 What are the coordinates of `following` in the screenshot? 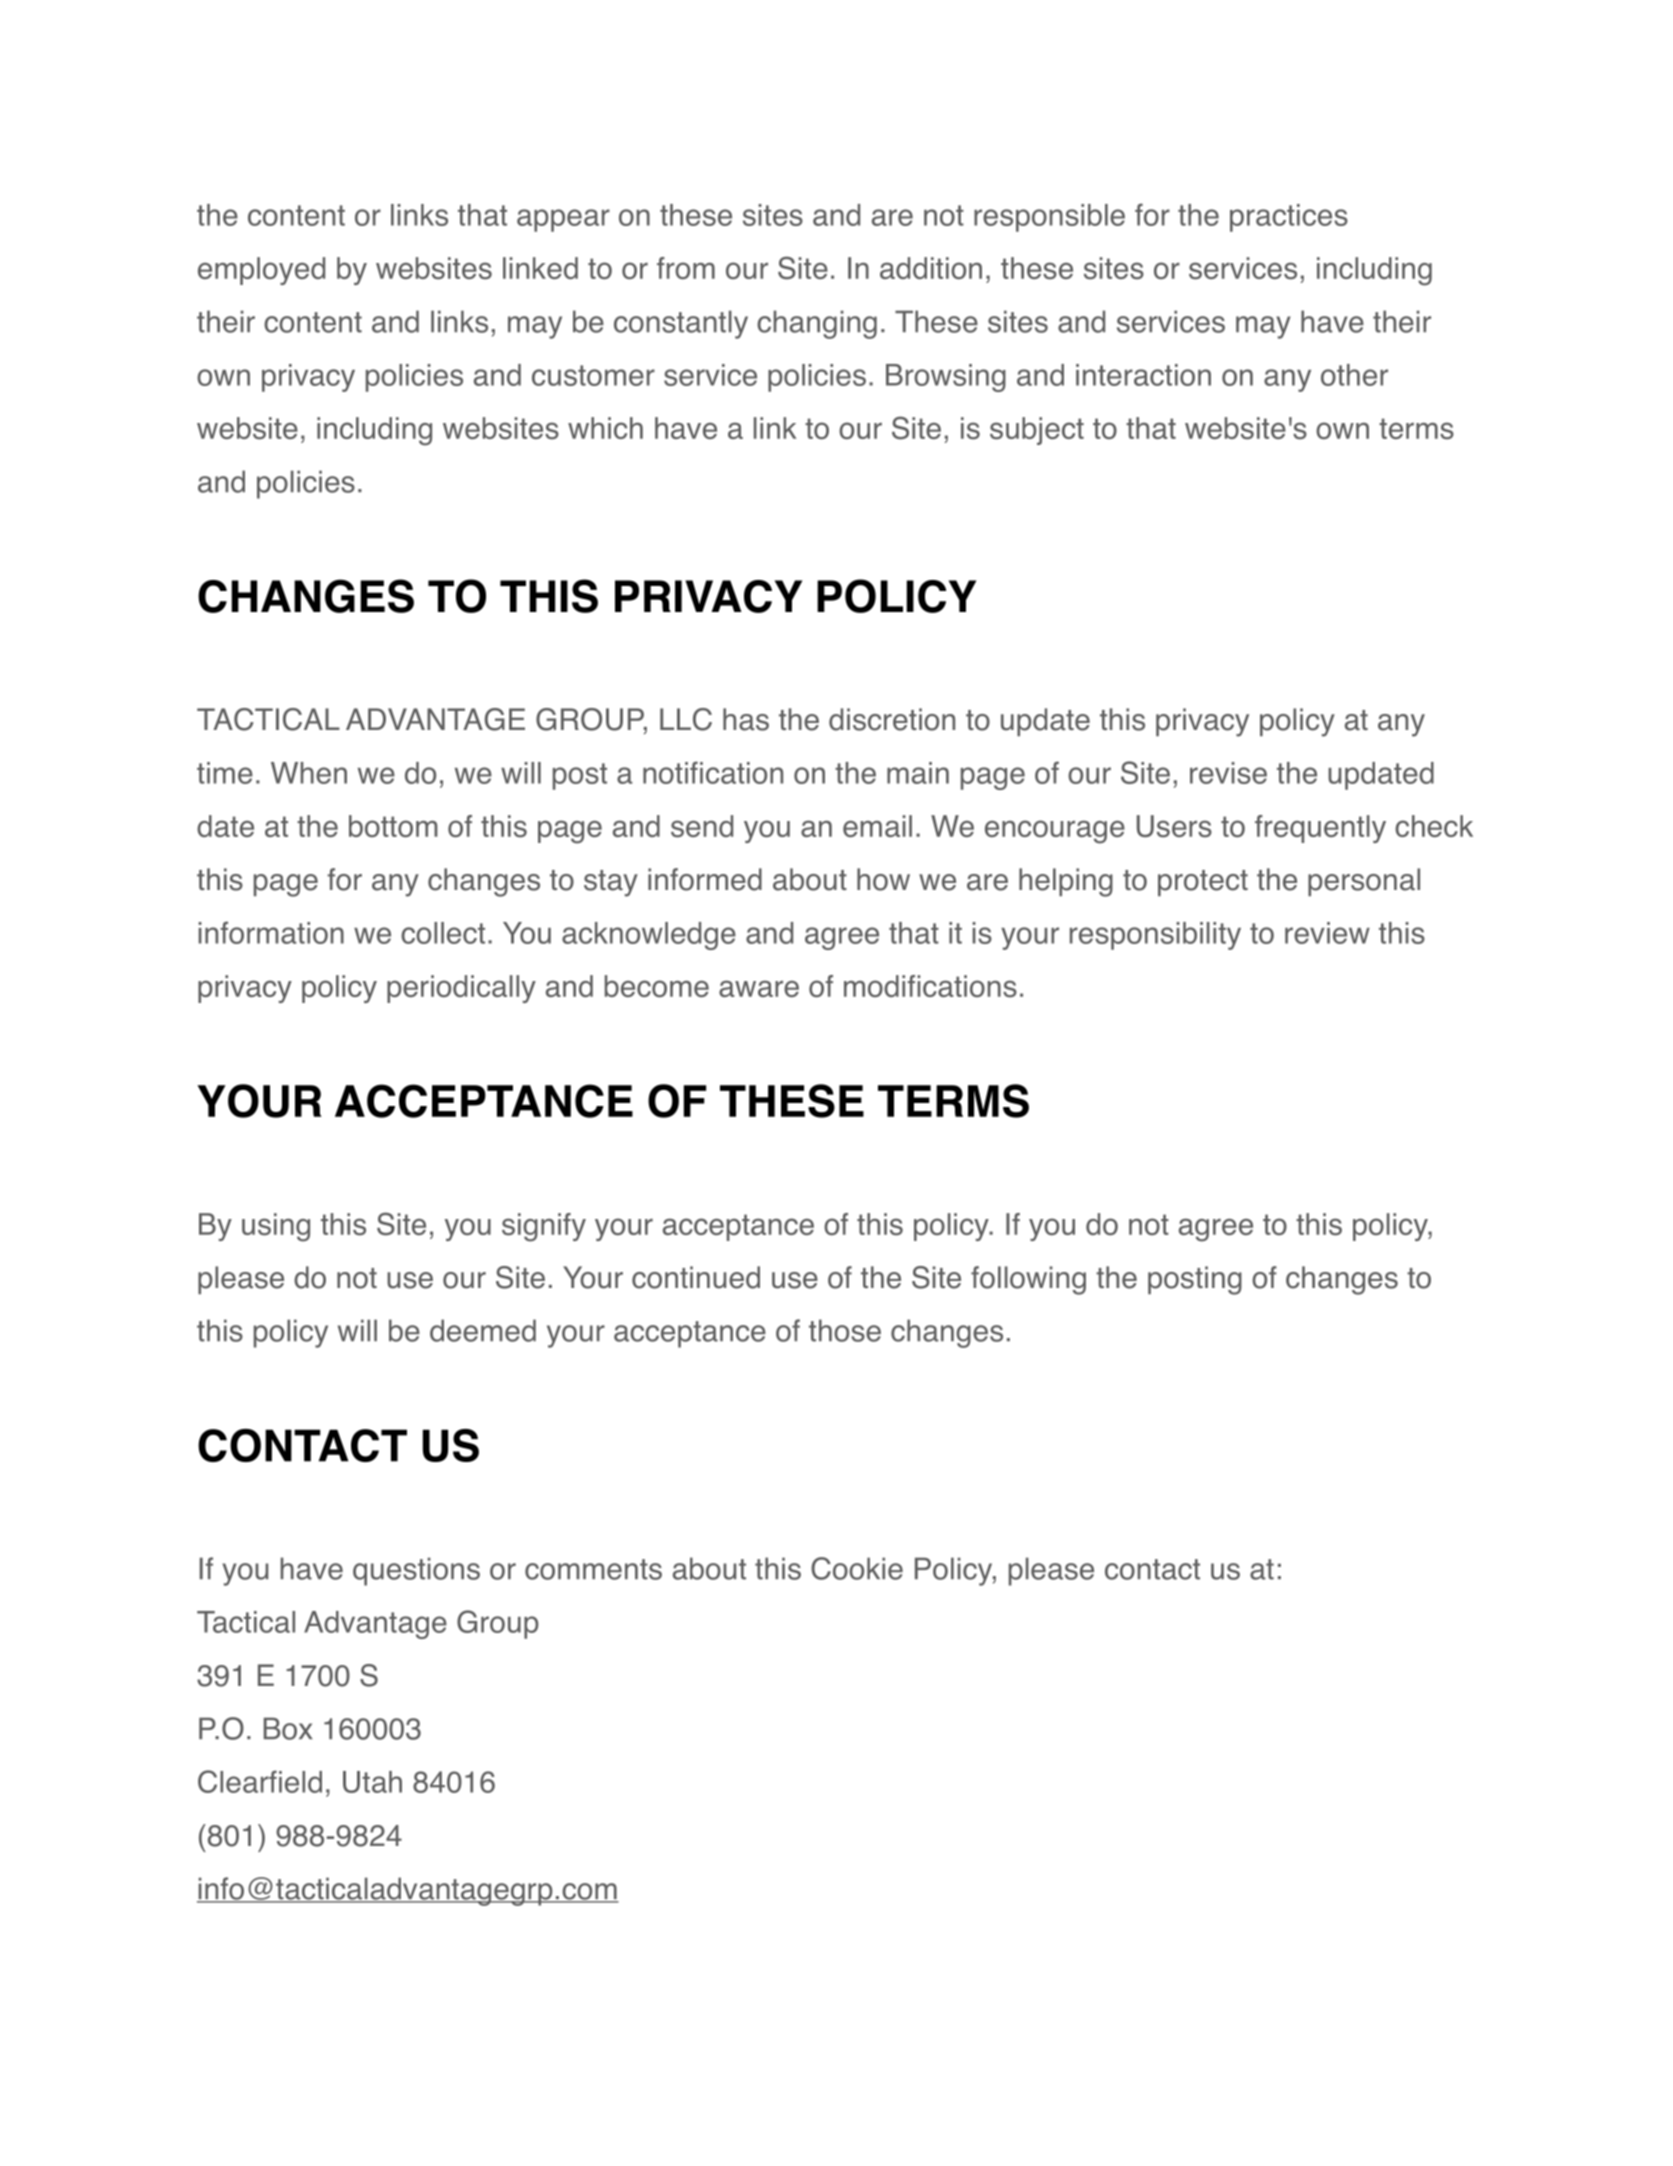 It's located at (1028, 1280).
